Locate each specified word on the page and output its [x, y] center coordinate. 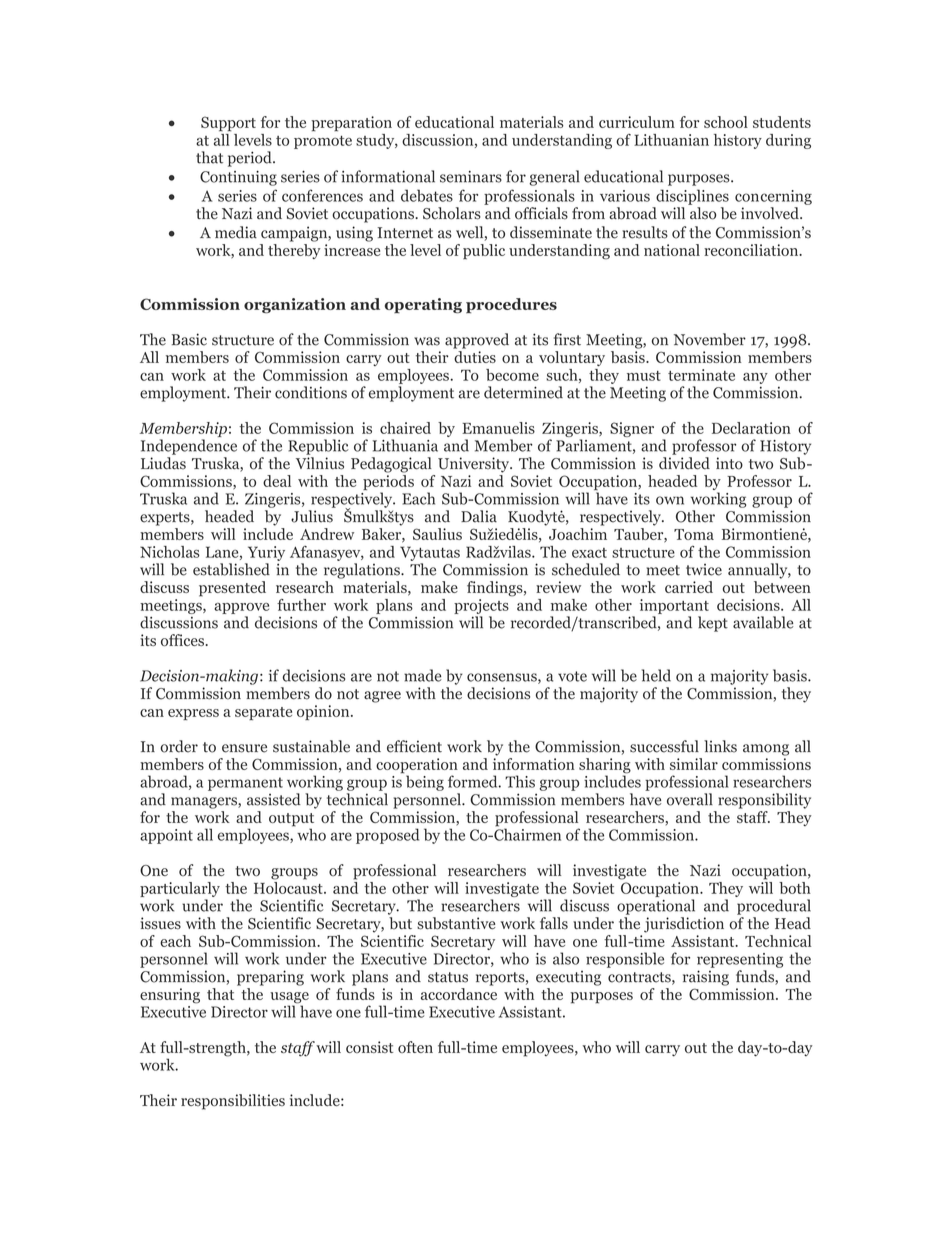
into [729, 463]
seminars [471, 177]
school [726, 122]
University [475, 465]
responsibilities [233, 1102]
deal [277, 481]
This [520, 781]
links [720, 746]
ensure [244, 748]
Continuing [238, 178]
